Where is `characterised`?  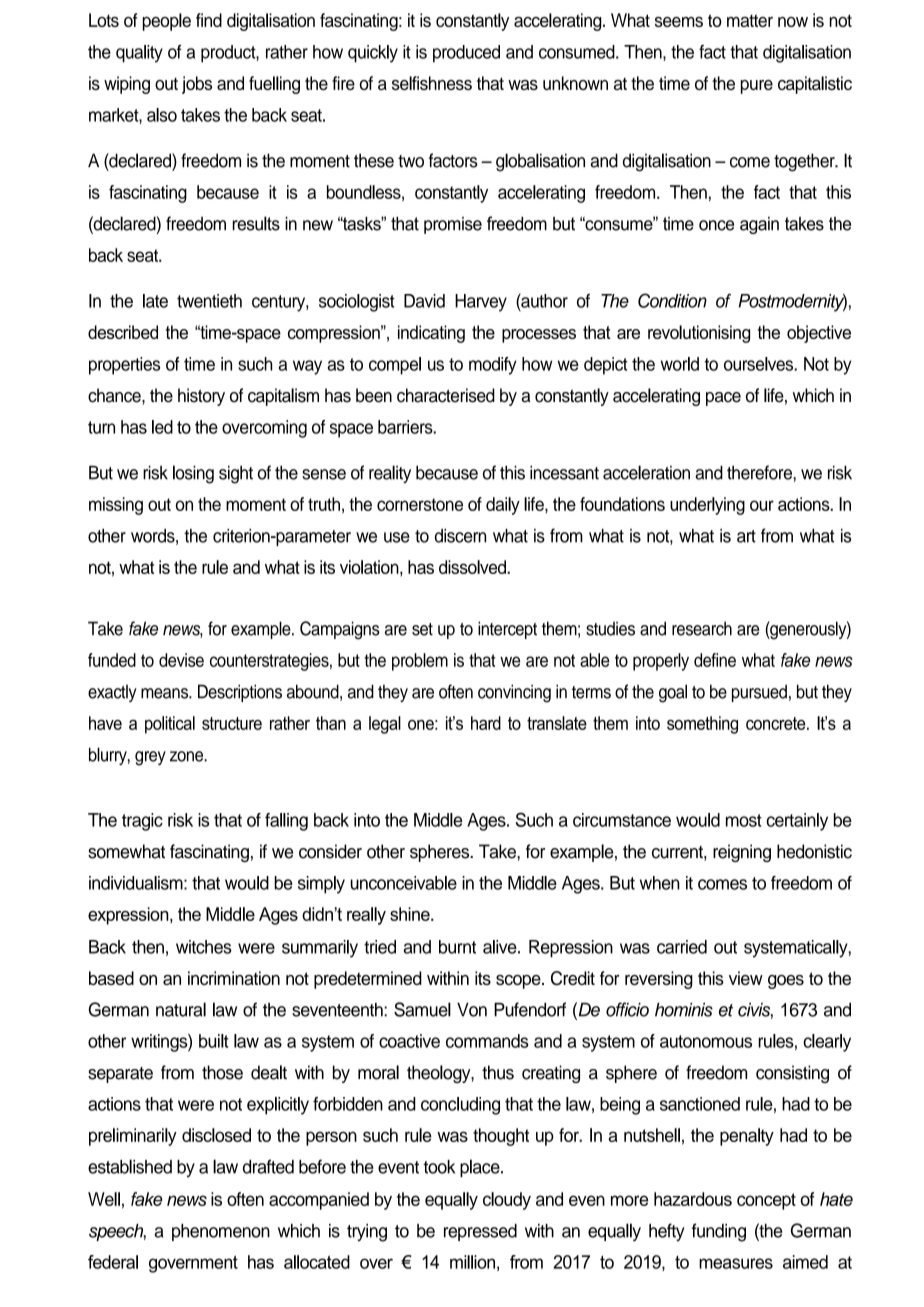
characterised is located at coordinates (446, 395).
